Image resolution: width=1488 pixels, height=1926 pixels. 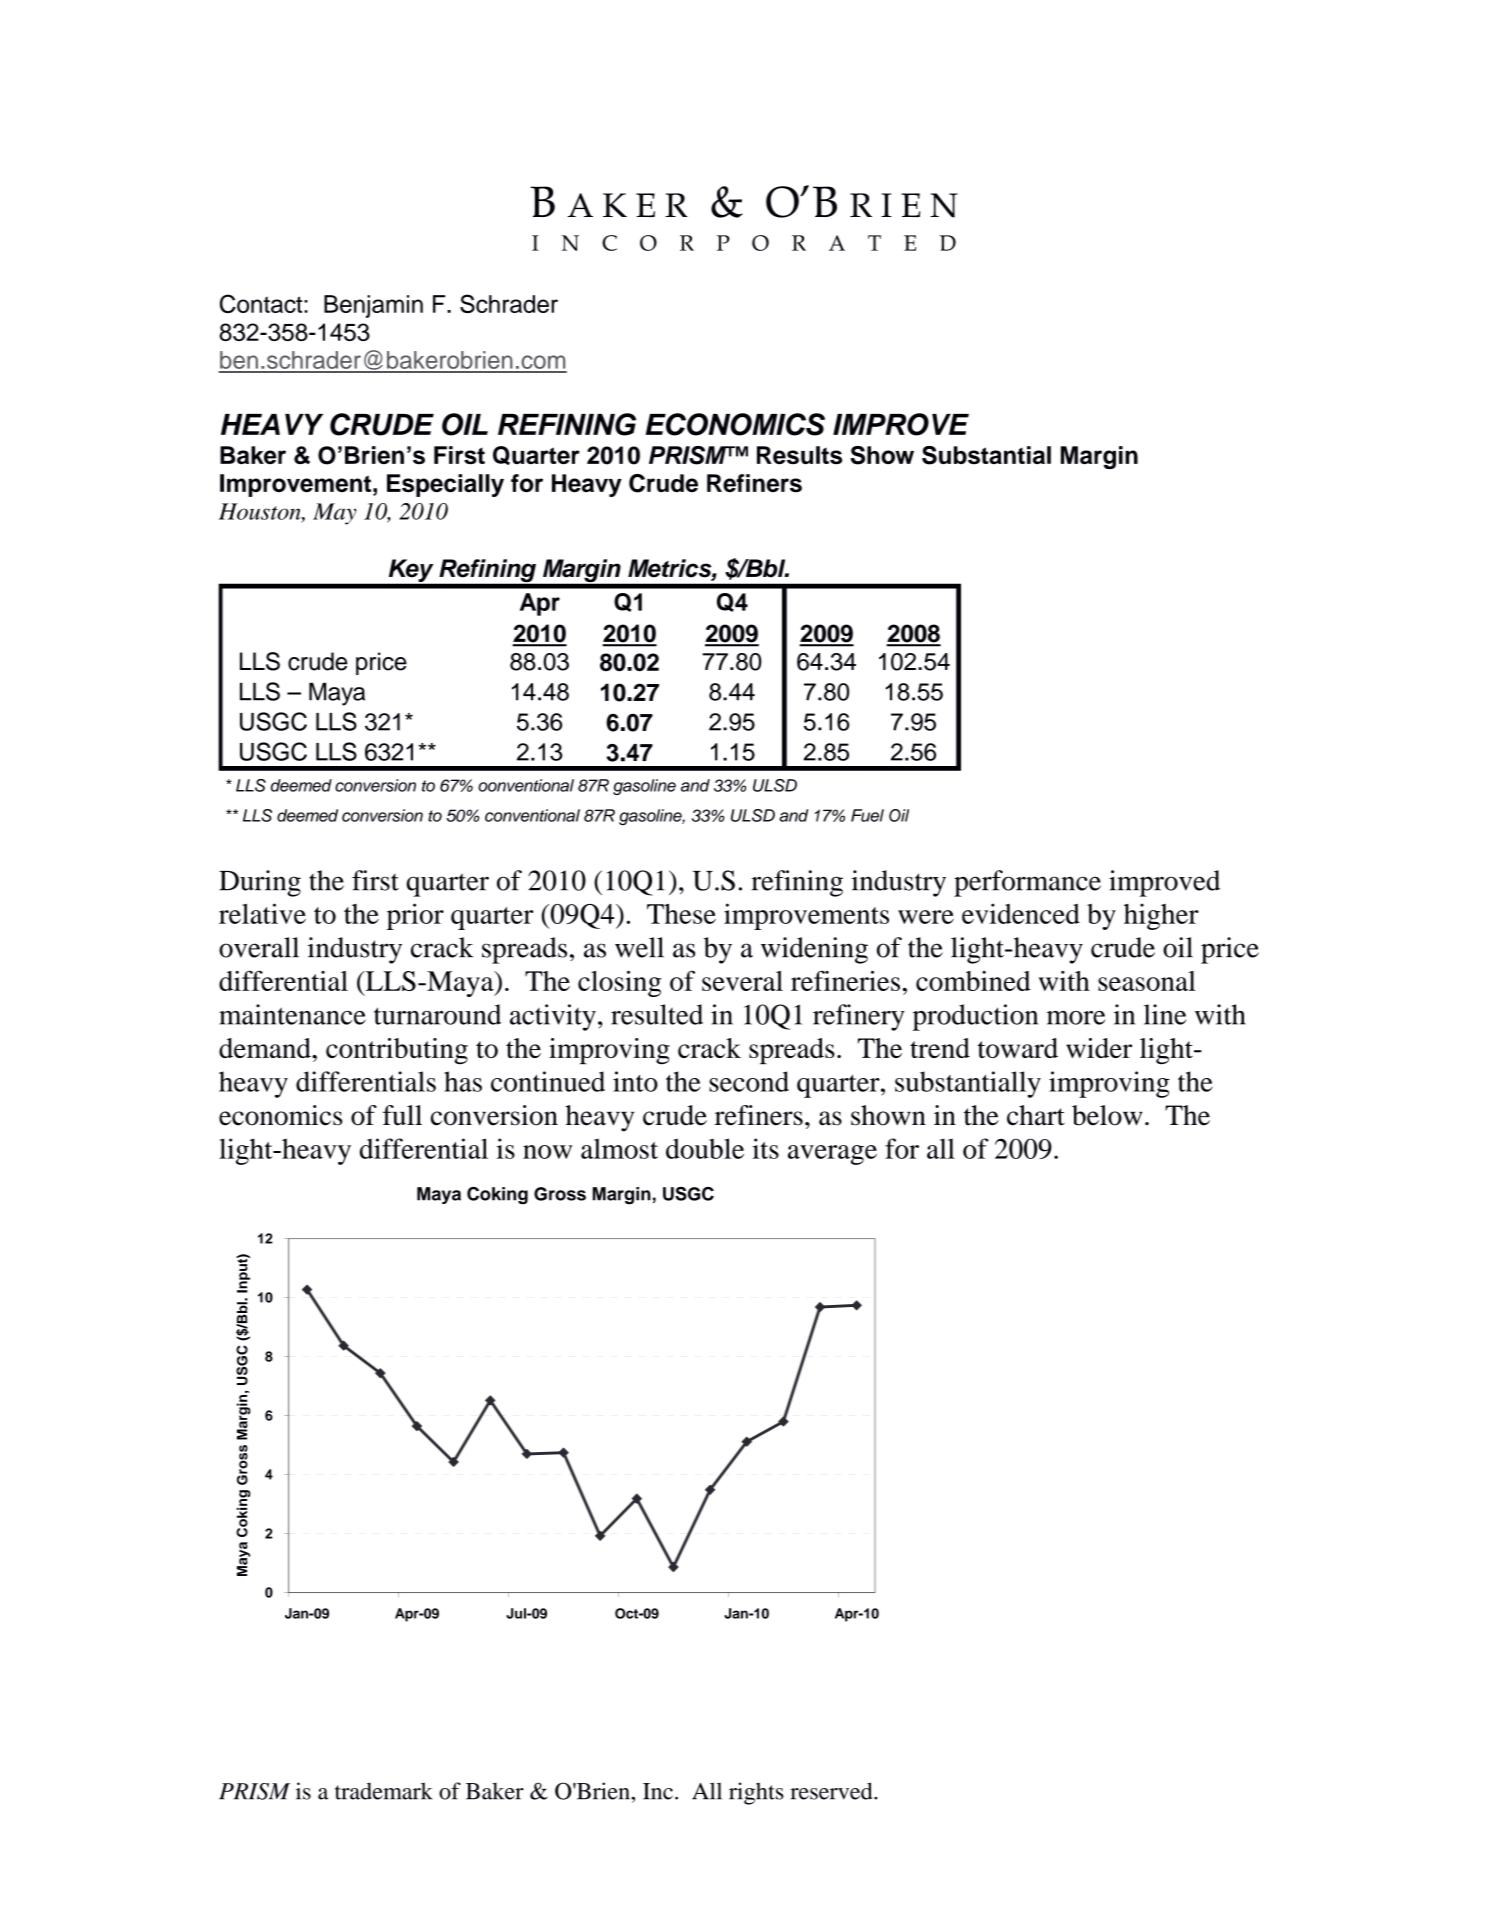 What do you see at coordinates (756, 1793) in the page?
I see `rights` at bounding box center [756, 1793].
